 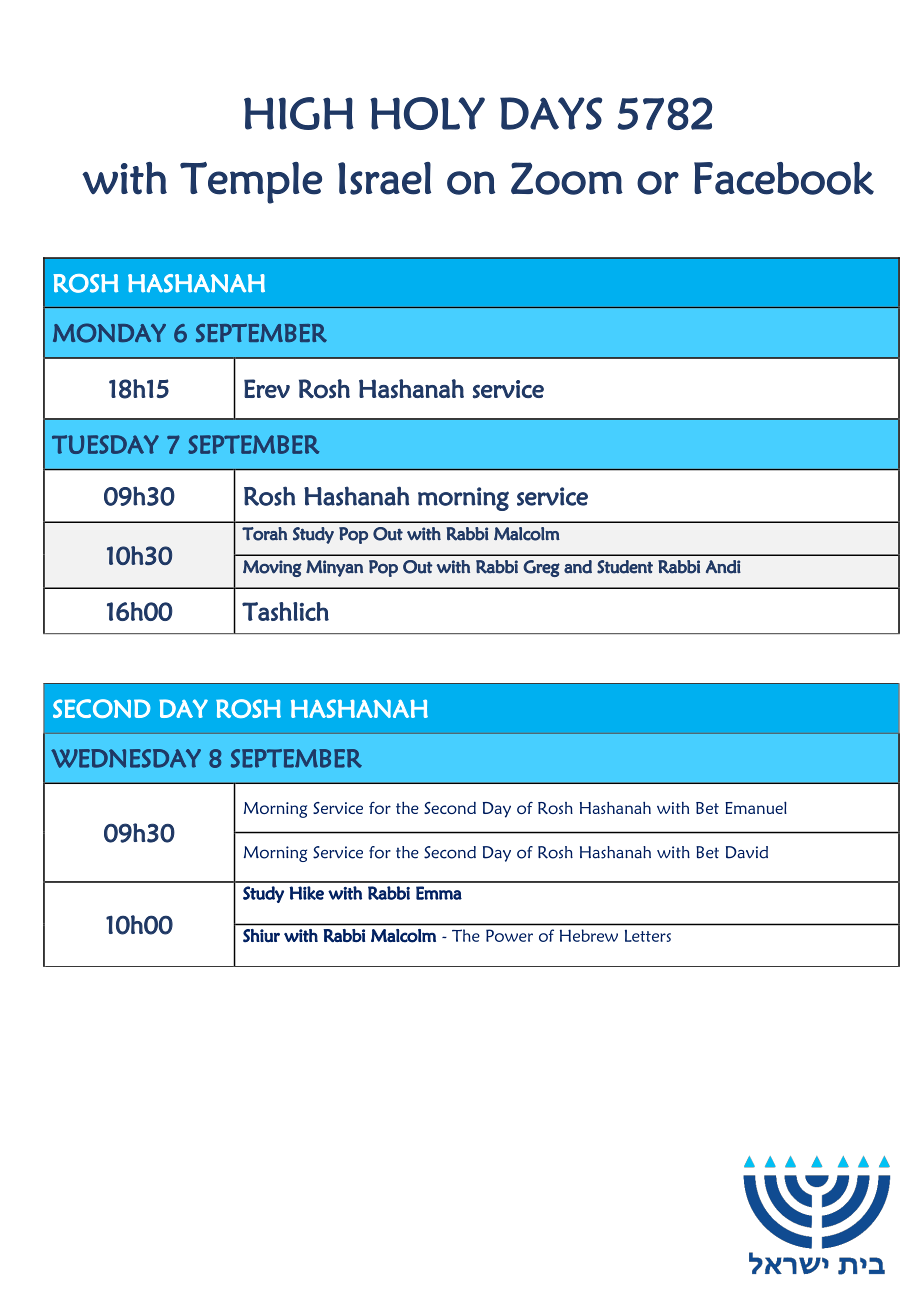 What do you see at coordinates (267, 388) in the screenshot?
I see `Erev` at bounding box center [267, 388].
